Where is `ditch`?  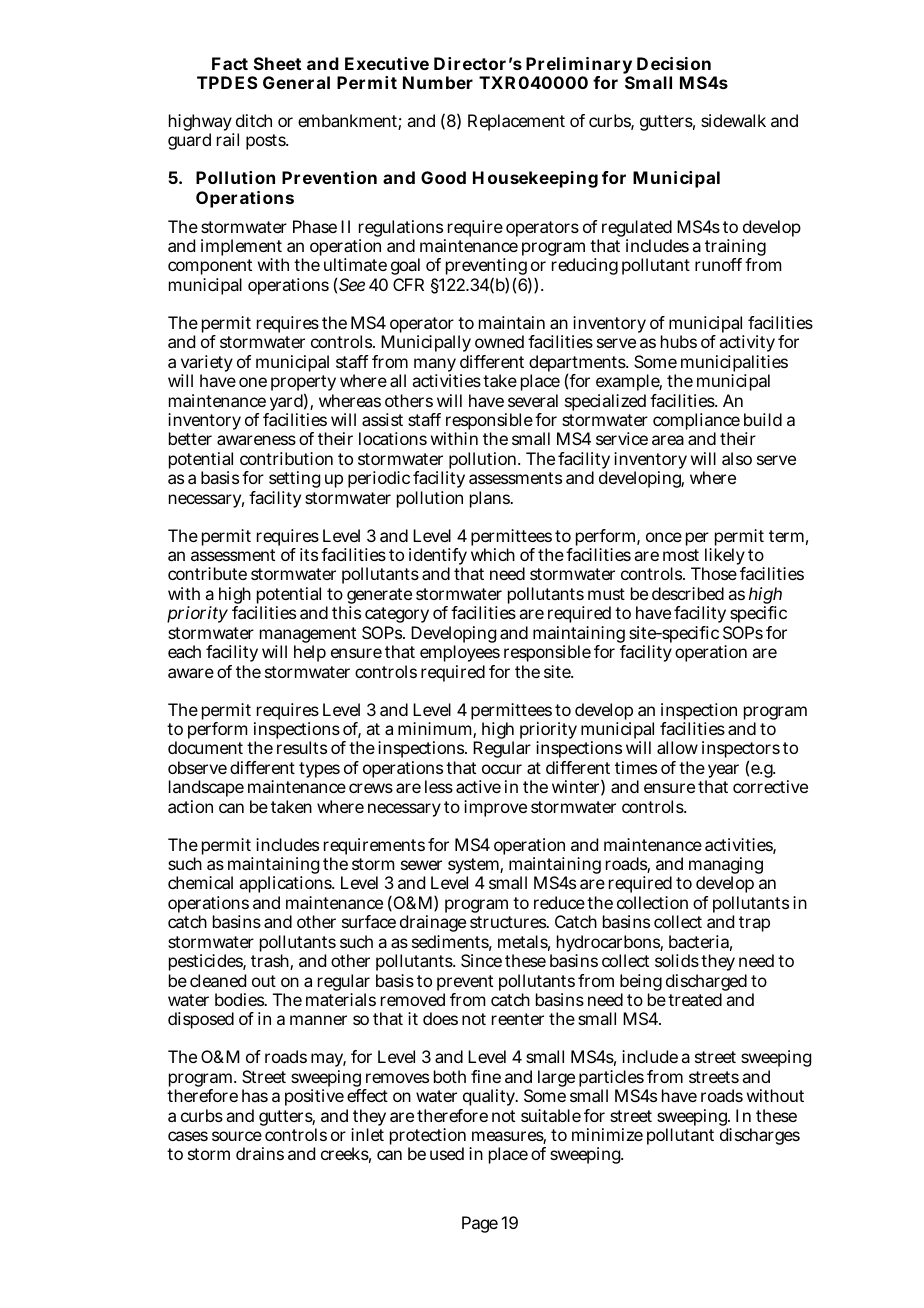
ditch is located at coordinates (254, 120).
